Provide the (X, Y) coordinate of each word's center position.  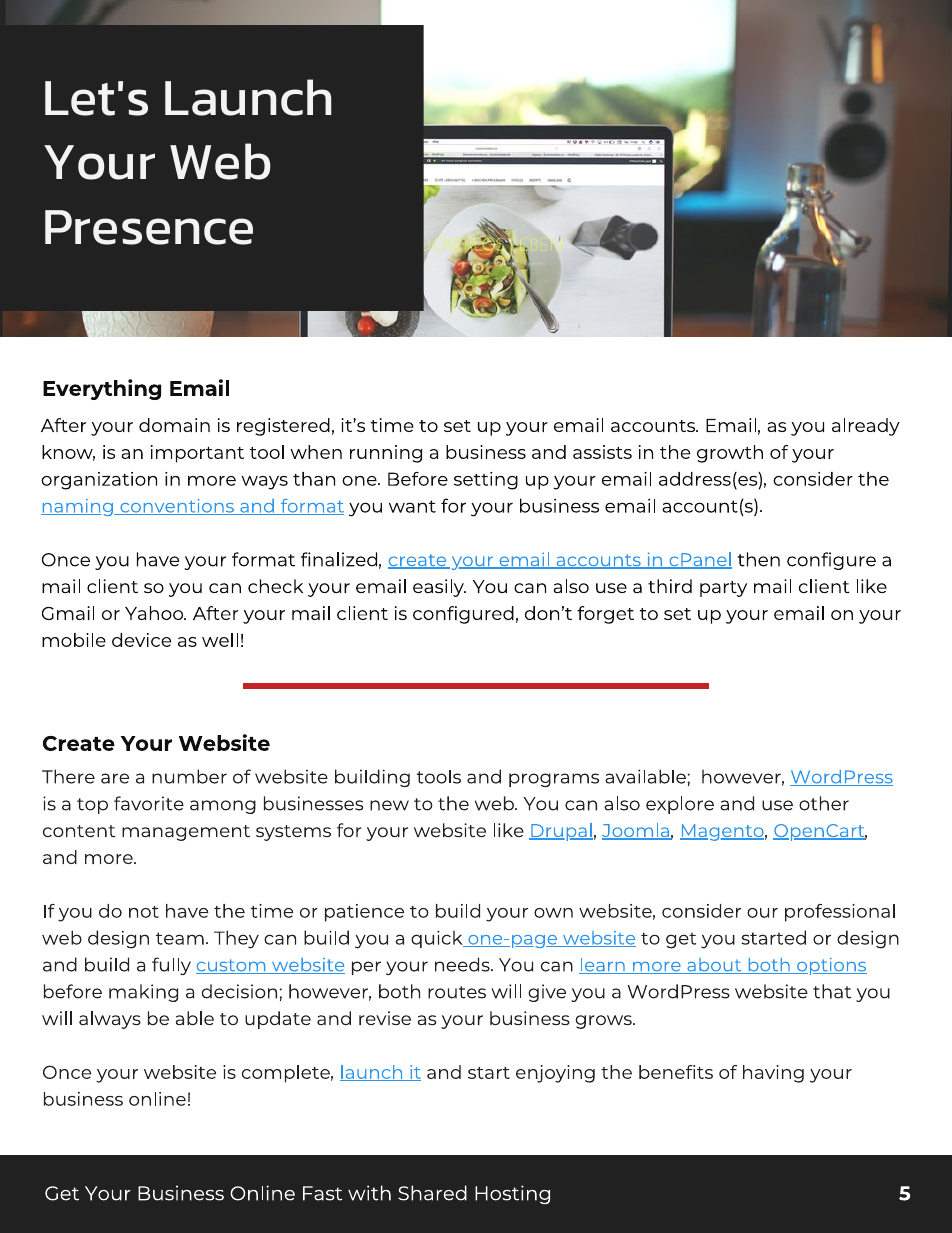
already (866, 427)
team (180, 938)
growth (730, 454)
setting (486, 481)
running (386, 454)
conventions (177, 507)
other (824, 803)
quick (438, 939)
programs (554, 780)
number (189, 776)
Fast (322, 1193)
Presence (149, 227)
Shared (432, 1193)
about (714, 966)
